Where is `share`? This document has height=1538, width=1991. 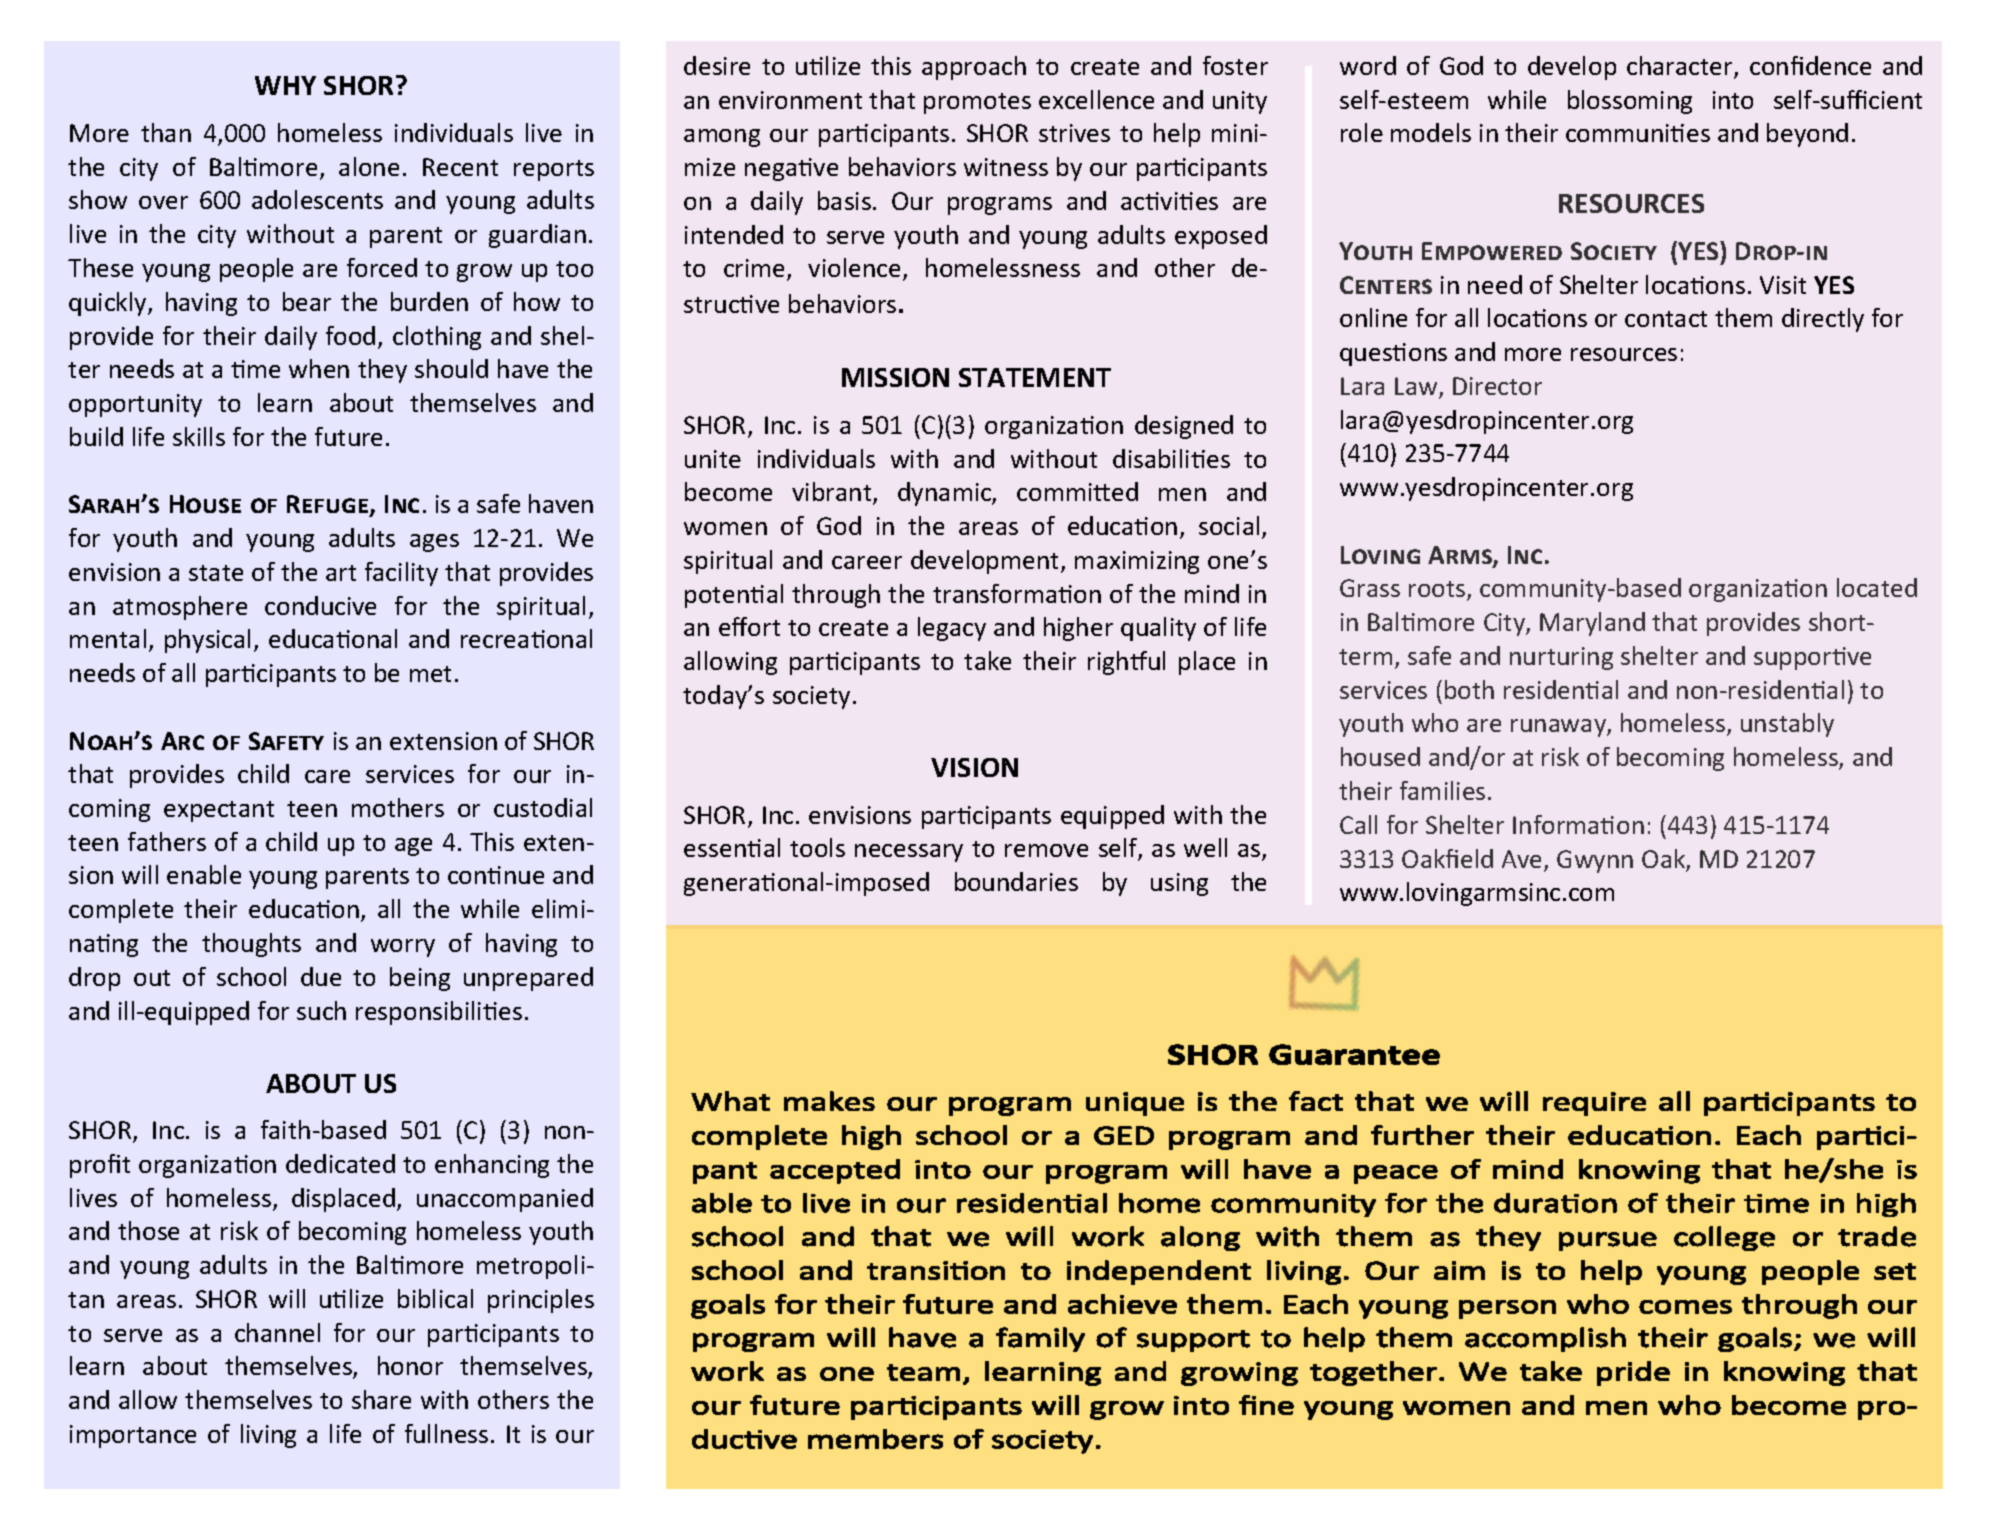
share is located at coordinates (381, 1399).
